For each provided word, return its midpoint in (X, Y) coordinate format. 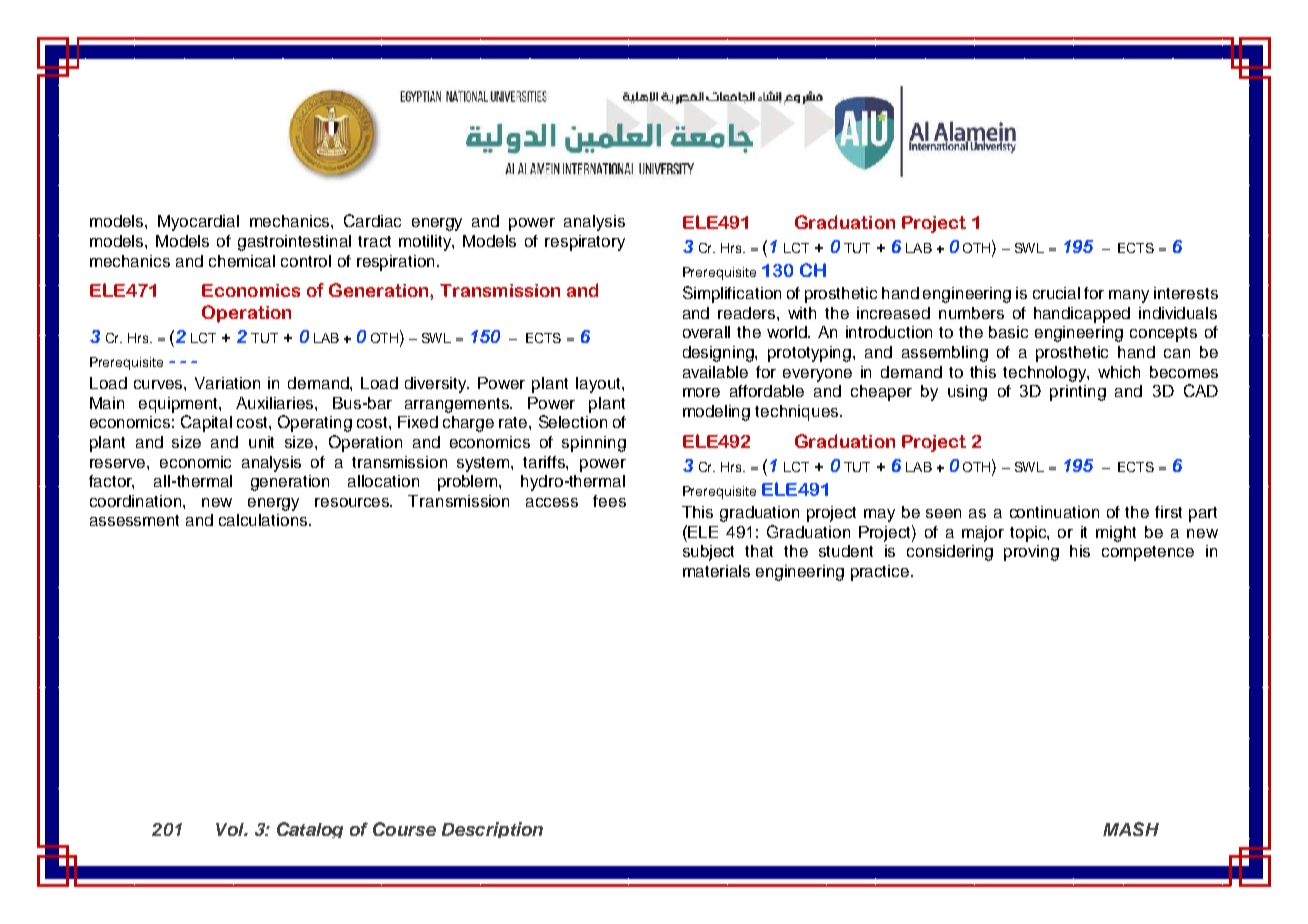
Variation (227, 383)
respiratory (585, 243)
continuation (1054, 512)
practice (881, 573)
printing (1078, 393)
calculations (264, 520)
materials (716, 571)
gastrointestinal (294, 243)
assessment (134, 520)
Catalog (310, 830)
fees (609, 501)
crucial (1056, 293)
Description (492, 830)
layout (599, 385)
